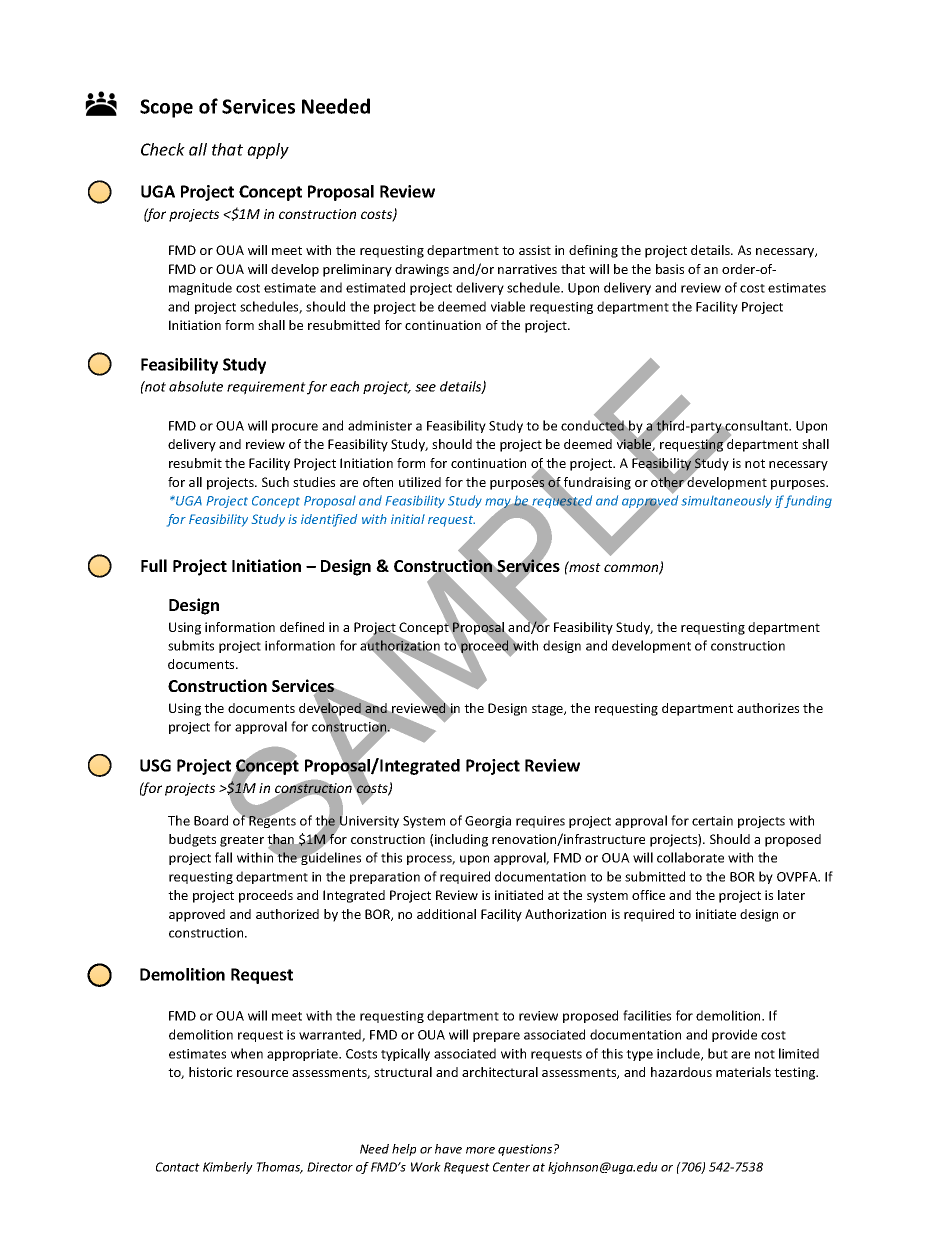 This document has height=1233, width=952. I want to click on assist, so click(535, 250).
